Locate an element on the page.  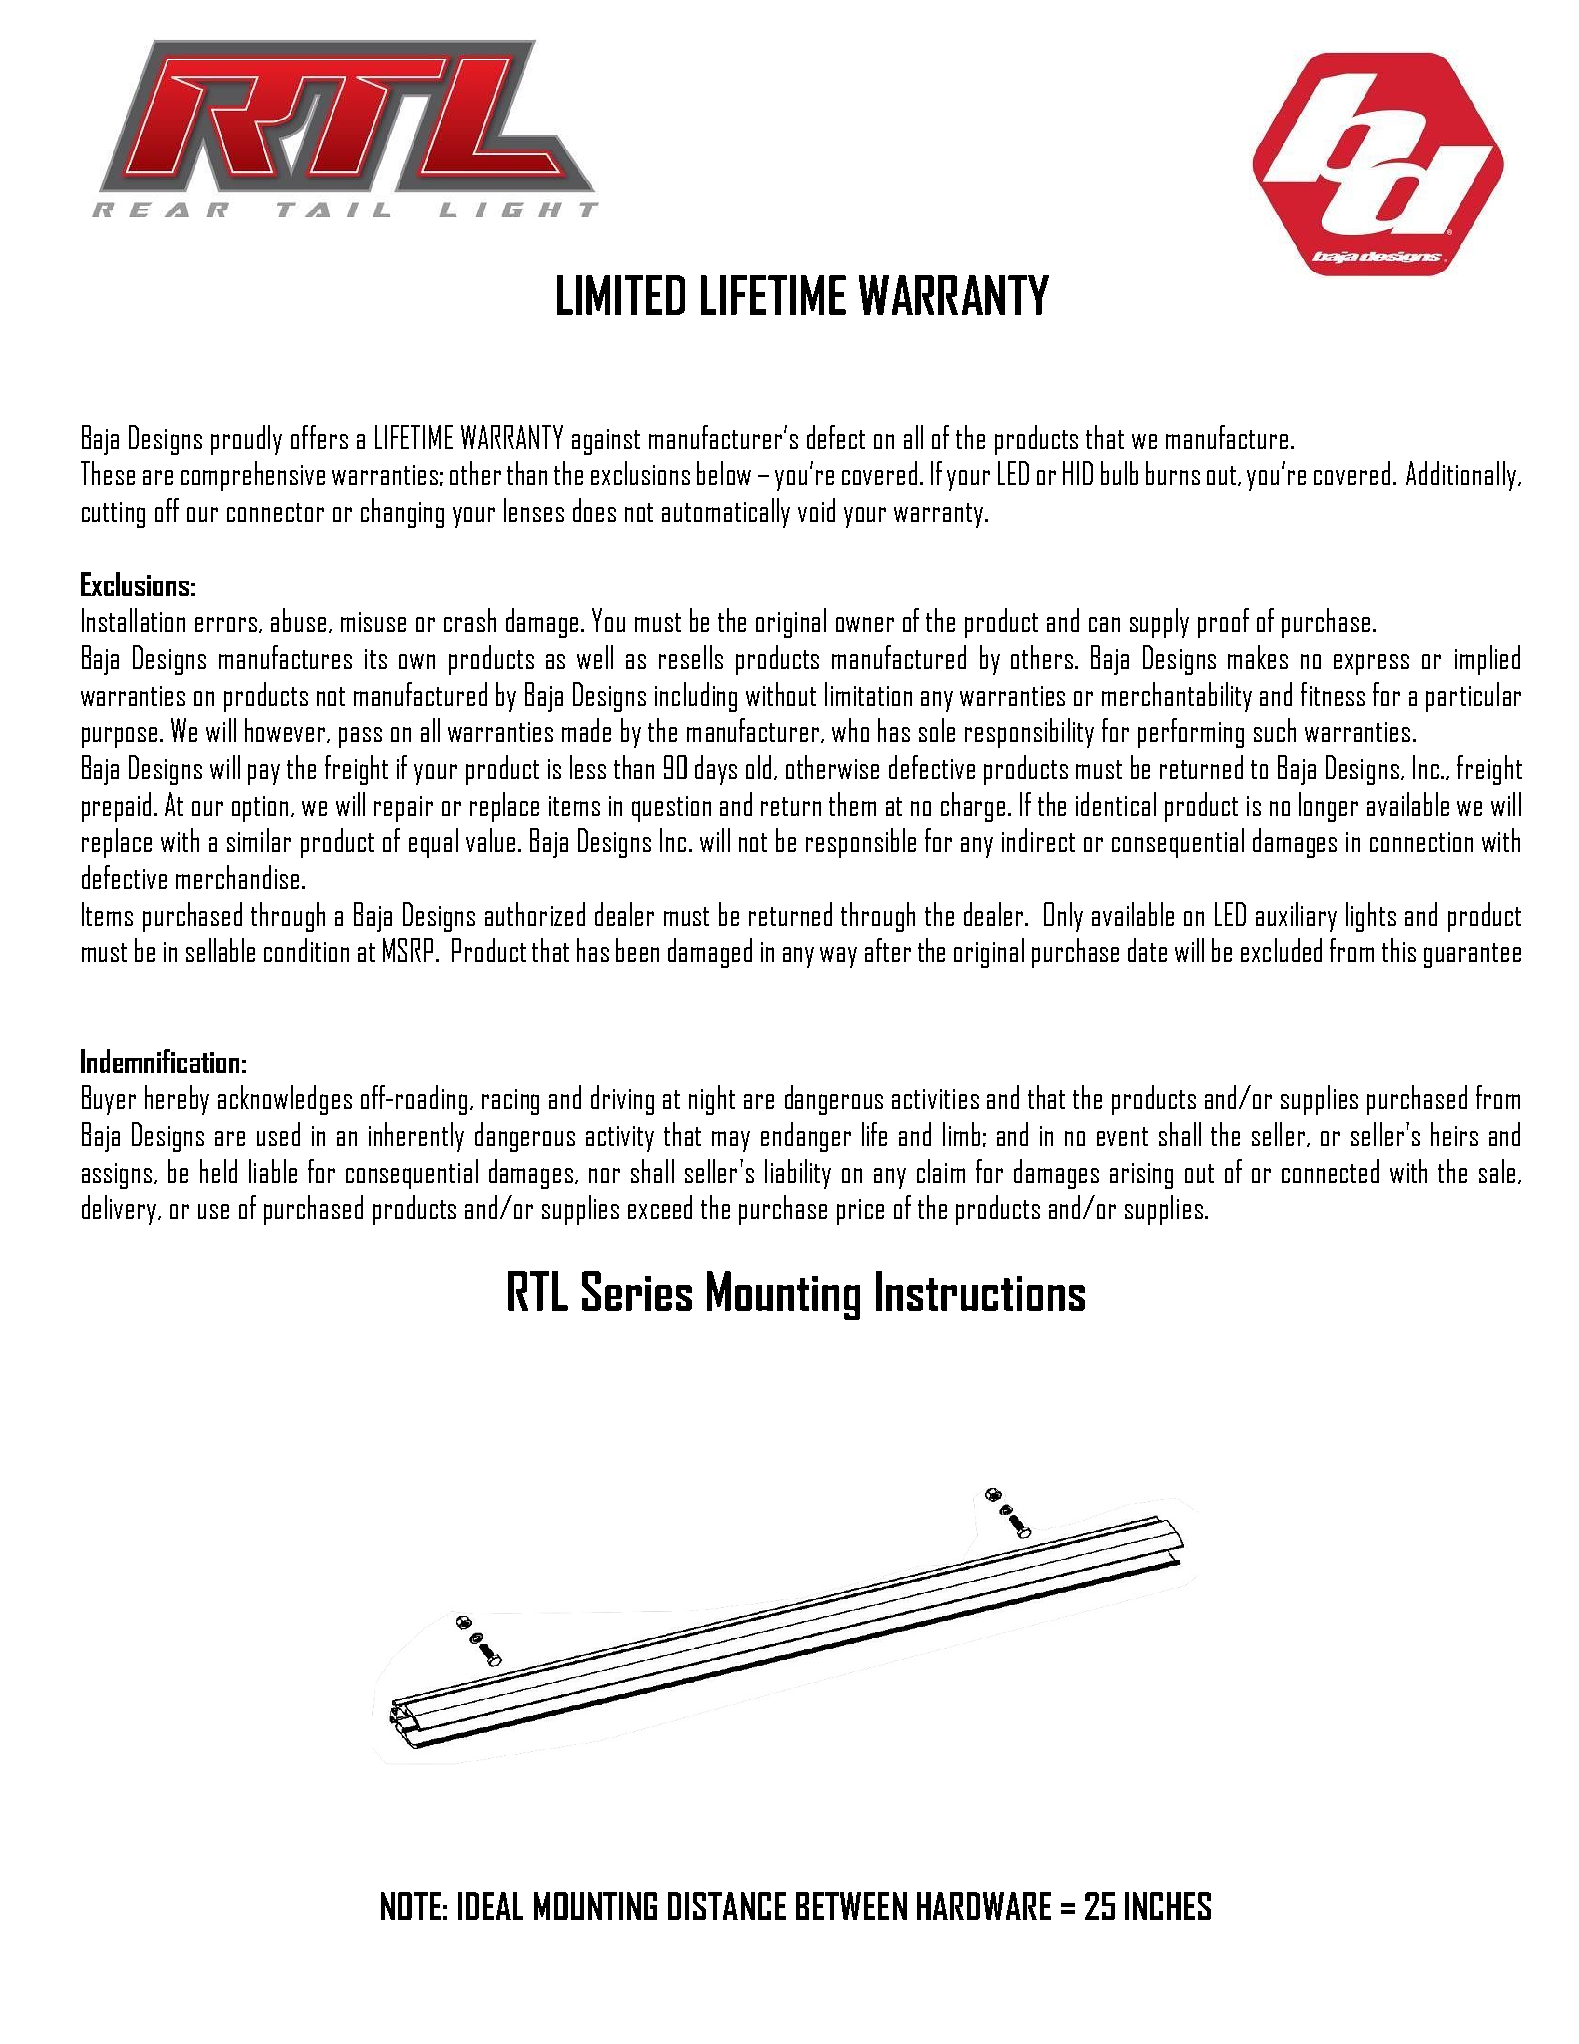
BETWEEN is located at coordinates (851, 1906).
